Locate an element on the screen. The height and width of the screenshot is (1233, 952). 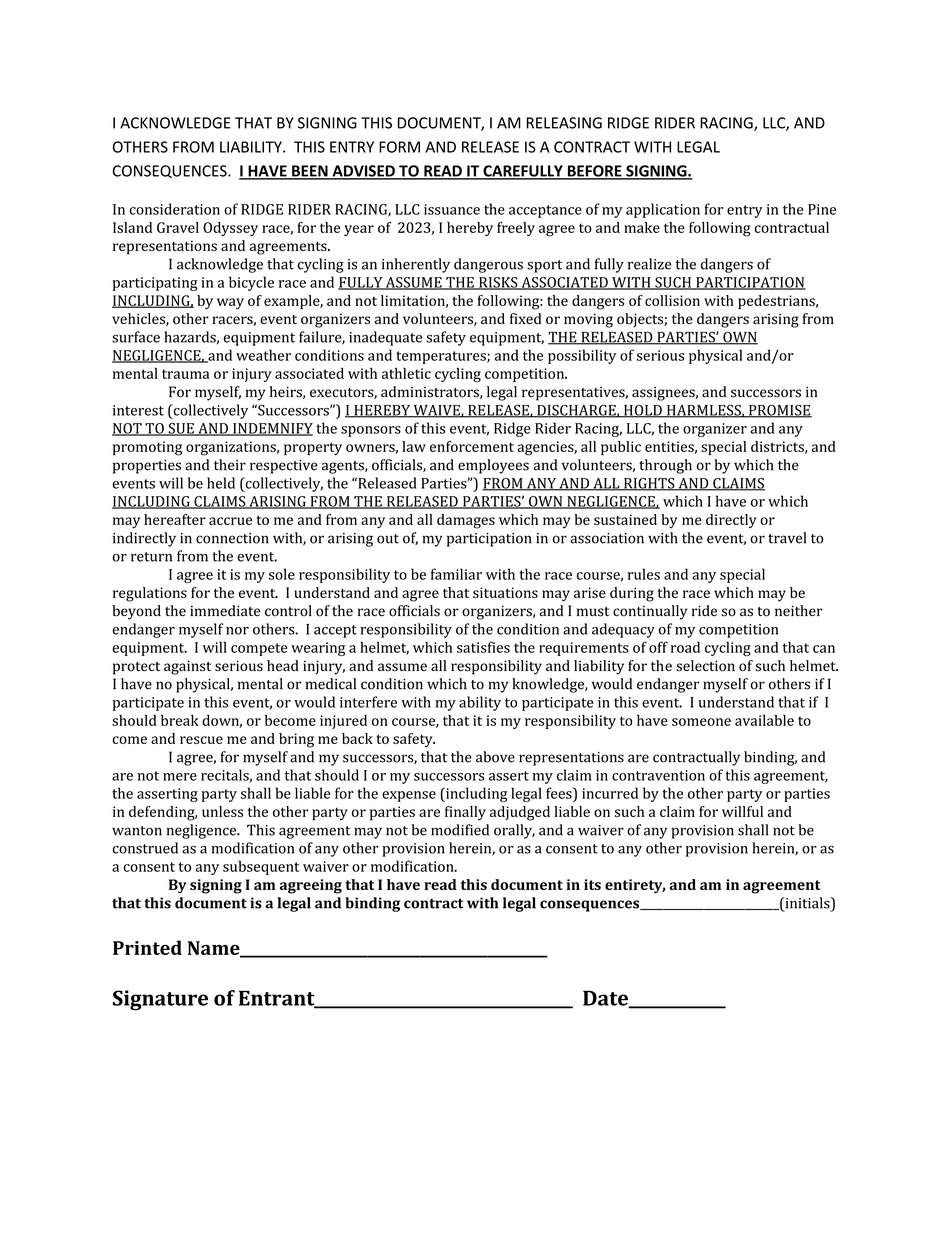
SUE is located at coordinates (181, 429).
